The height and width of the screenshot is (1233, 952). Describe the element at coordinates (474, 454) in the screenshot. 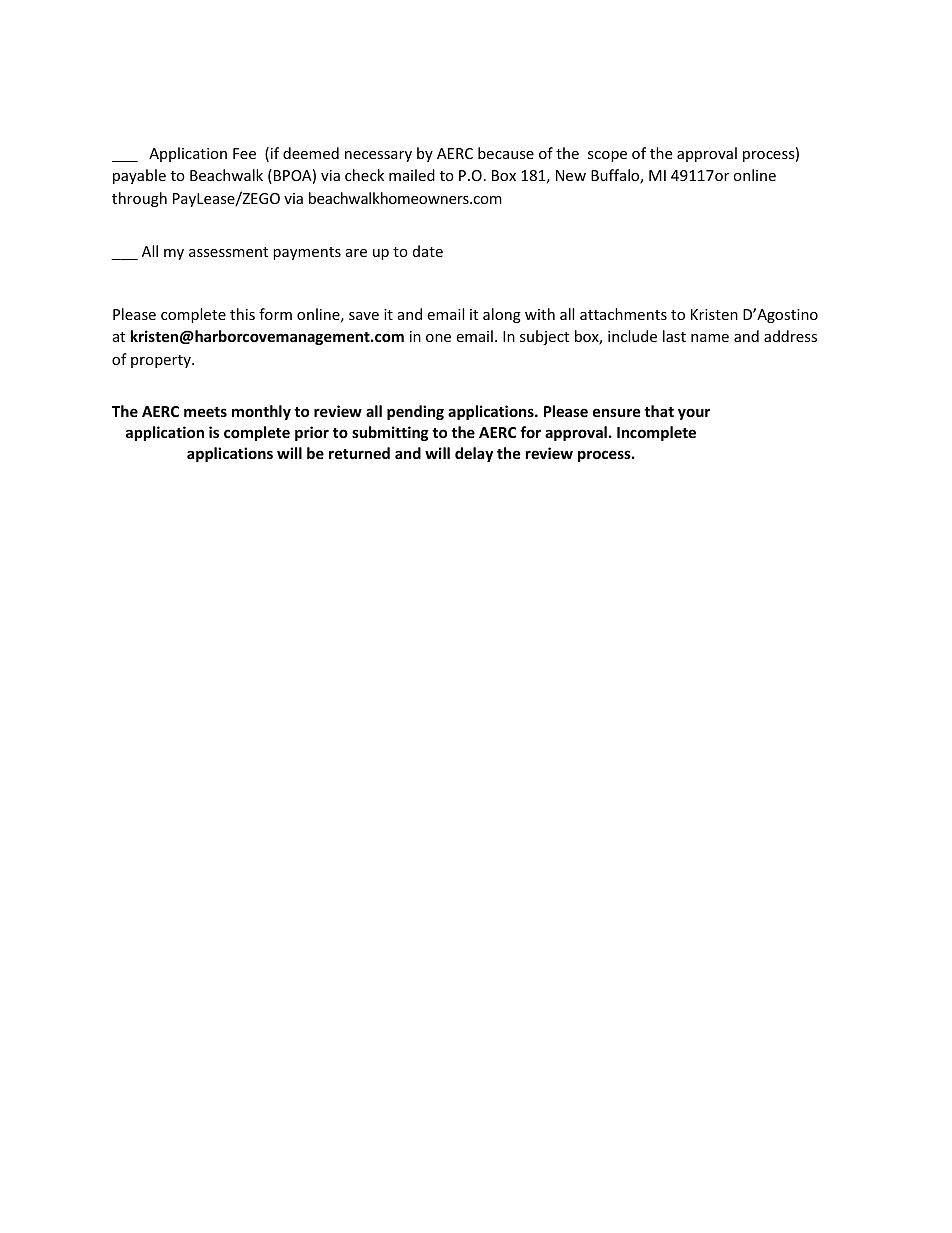

I see `delay` at that location.
